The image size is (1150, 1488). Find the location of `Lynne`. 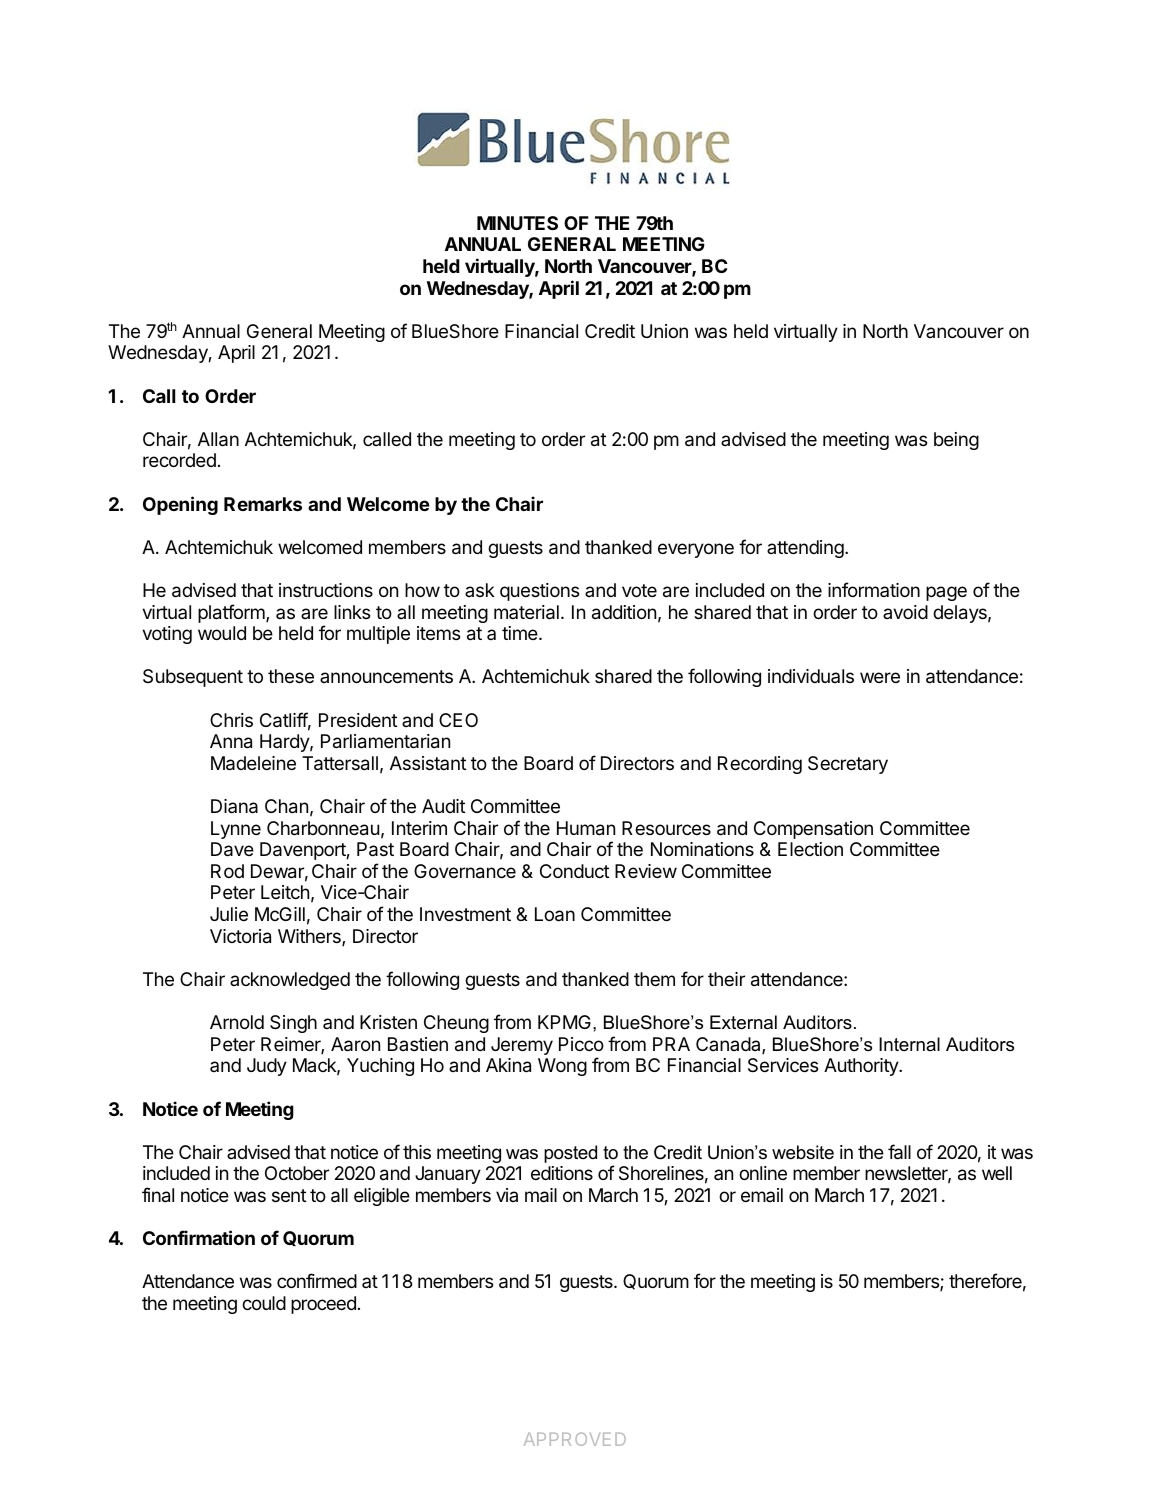

Lynne is located at coordinates (236, 830).
